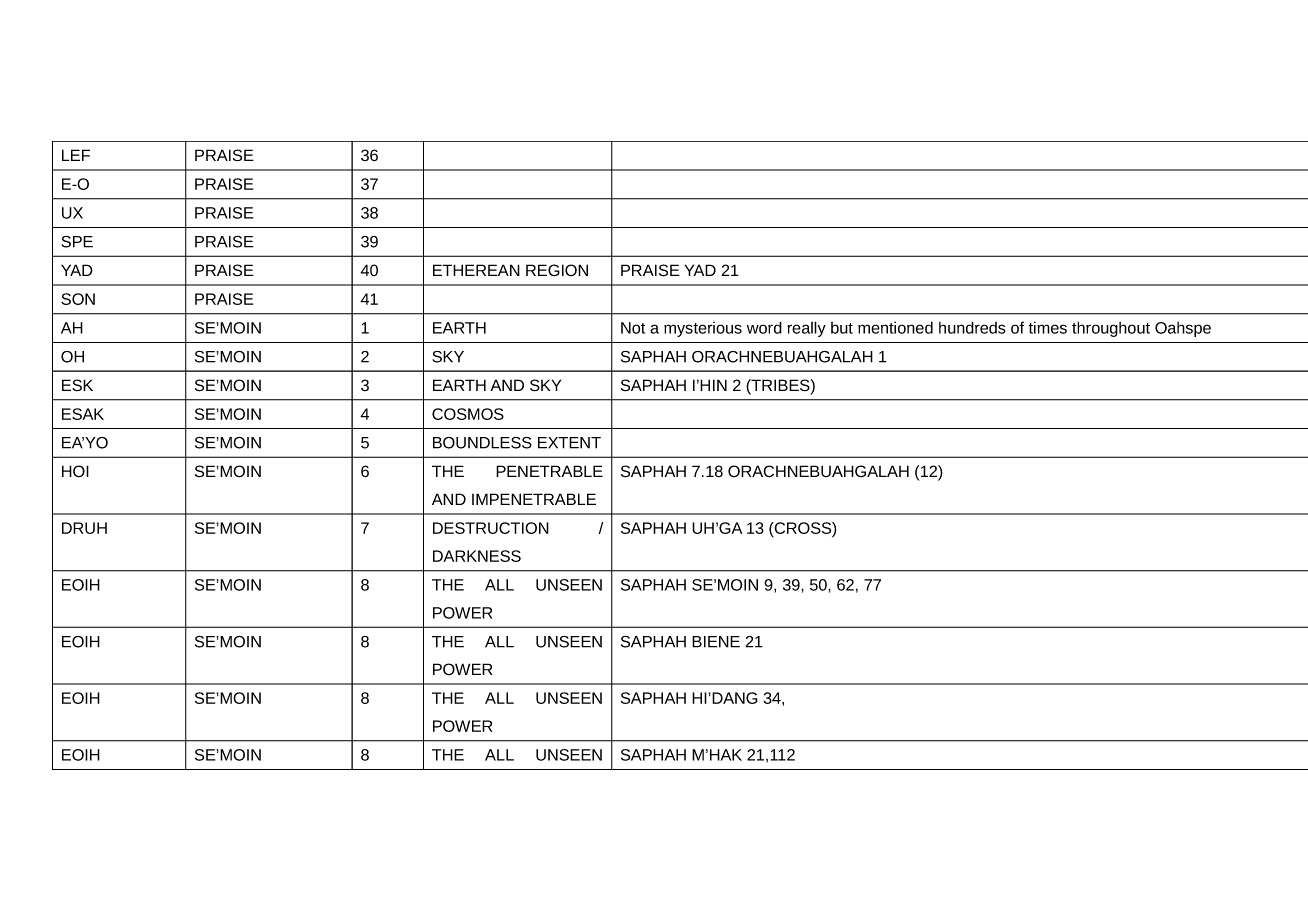  Describe the element at coordinates (76, 155) in the page. I see `LEF` at that location.
